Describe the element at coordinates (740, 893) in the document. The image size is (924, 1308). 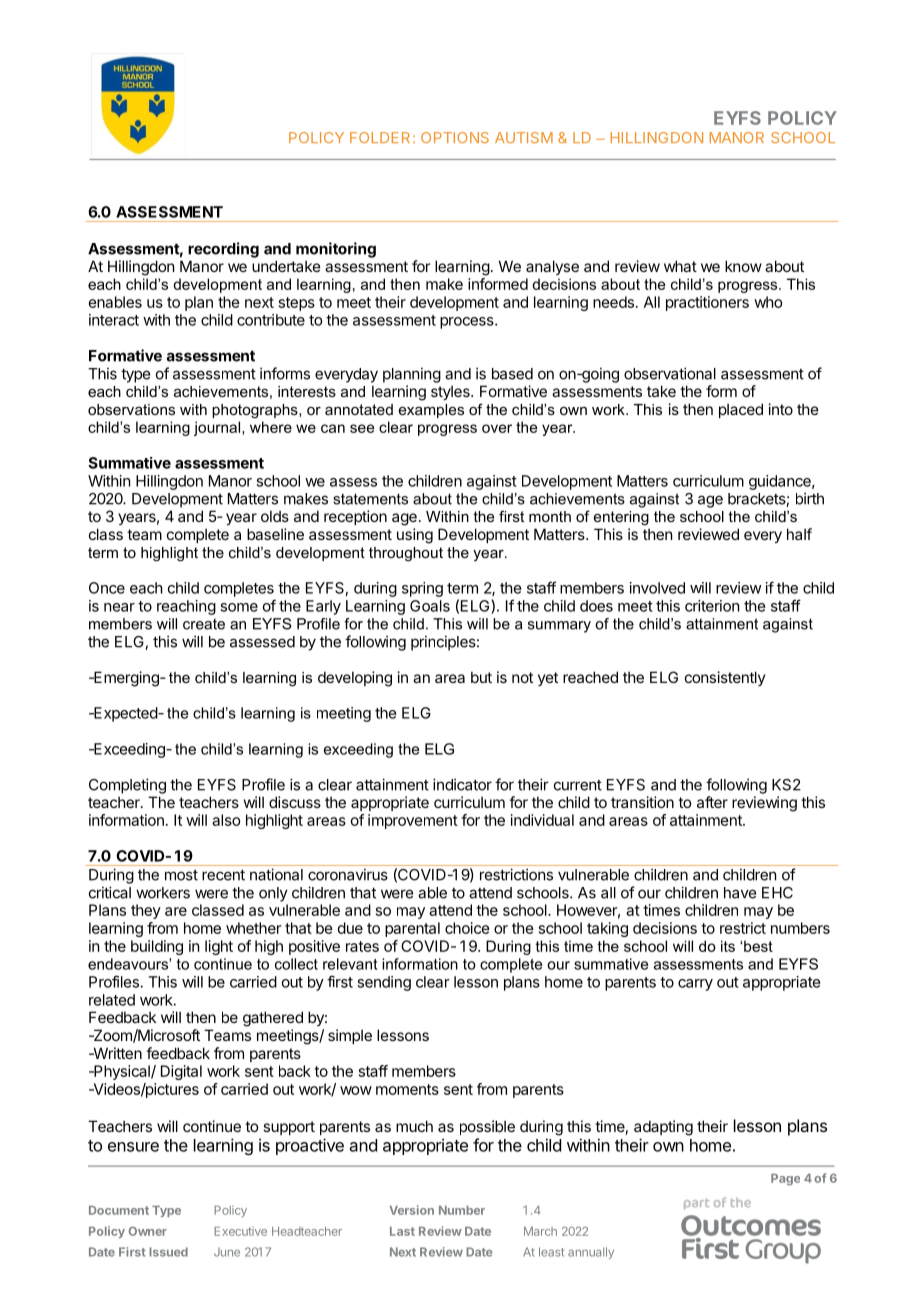
I see `have` at that location.
